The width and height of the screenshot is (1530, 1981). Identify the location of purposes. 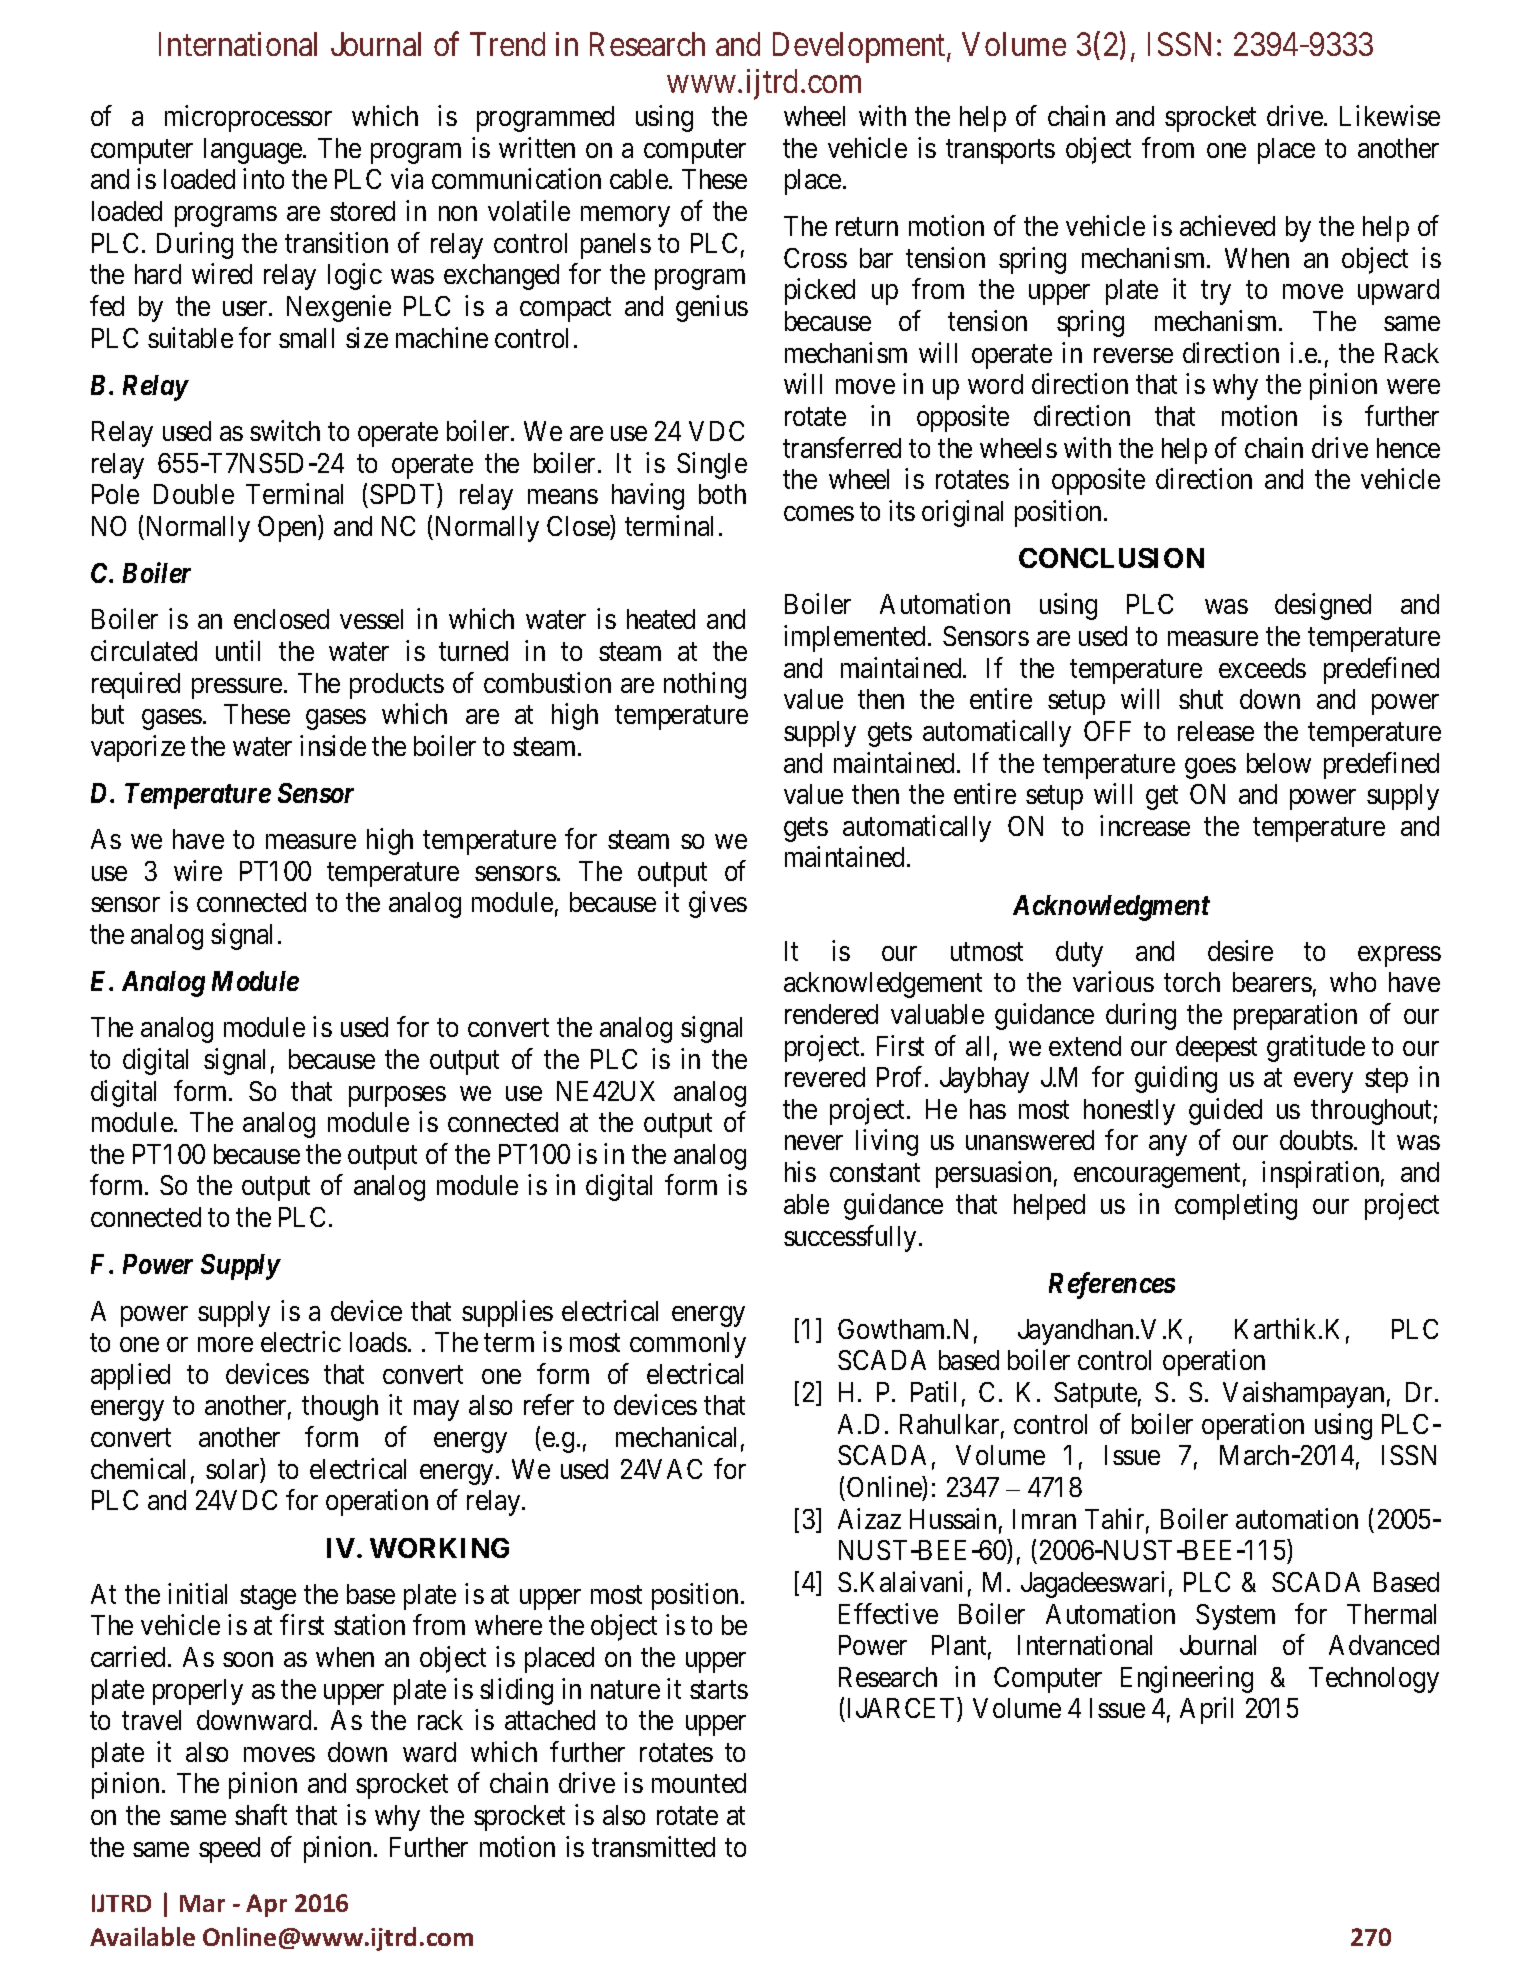
(397, 1096).
